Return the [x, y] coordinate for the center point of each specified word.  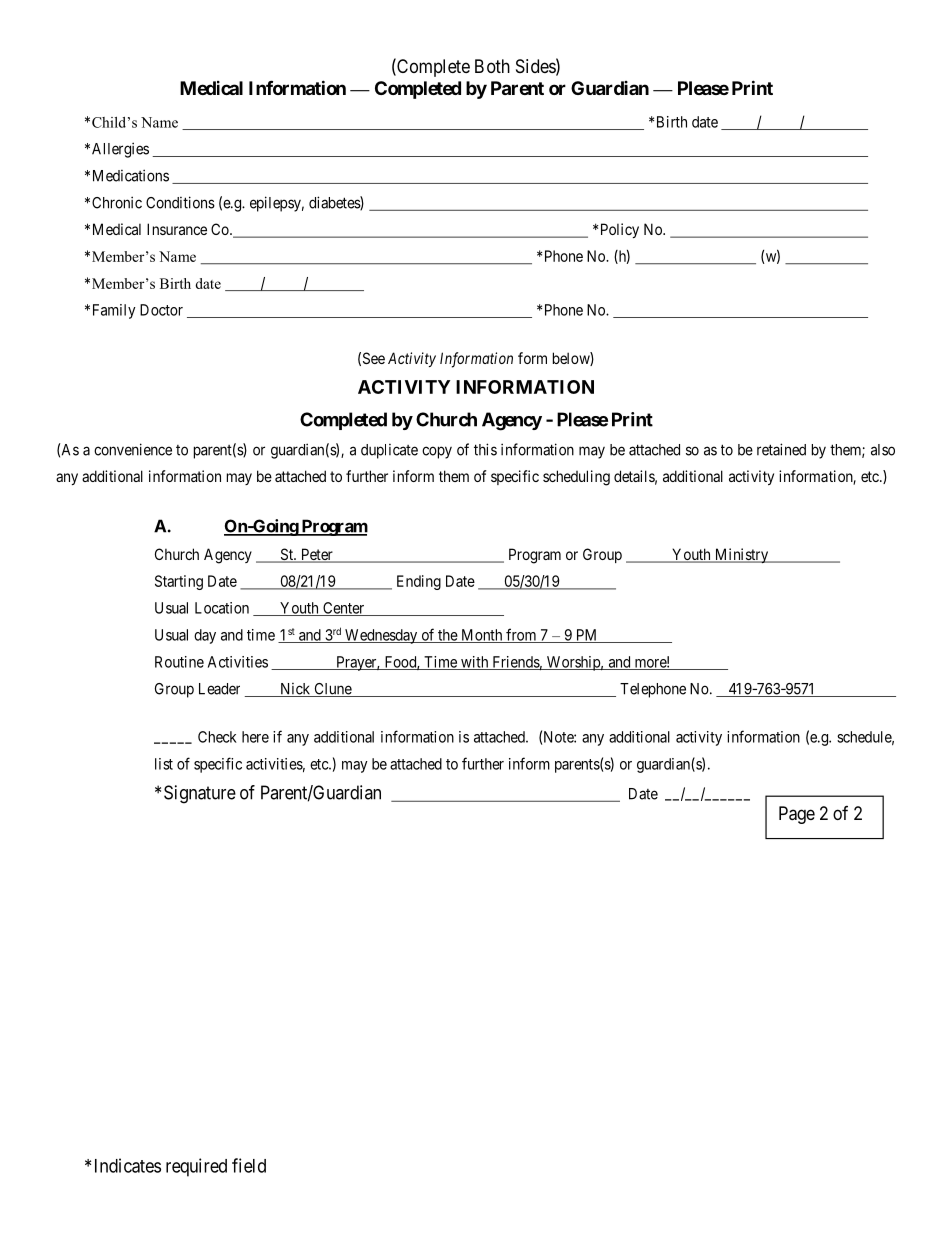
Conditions [180, 202]
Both [492, 66]
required [196, 1167]
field [249, 1165]
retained [781, 449]
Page [797, 815]
